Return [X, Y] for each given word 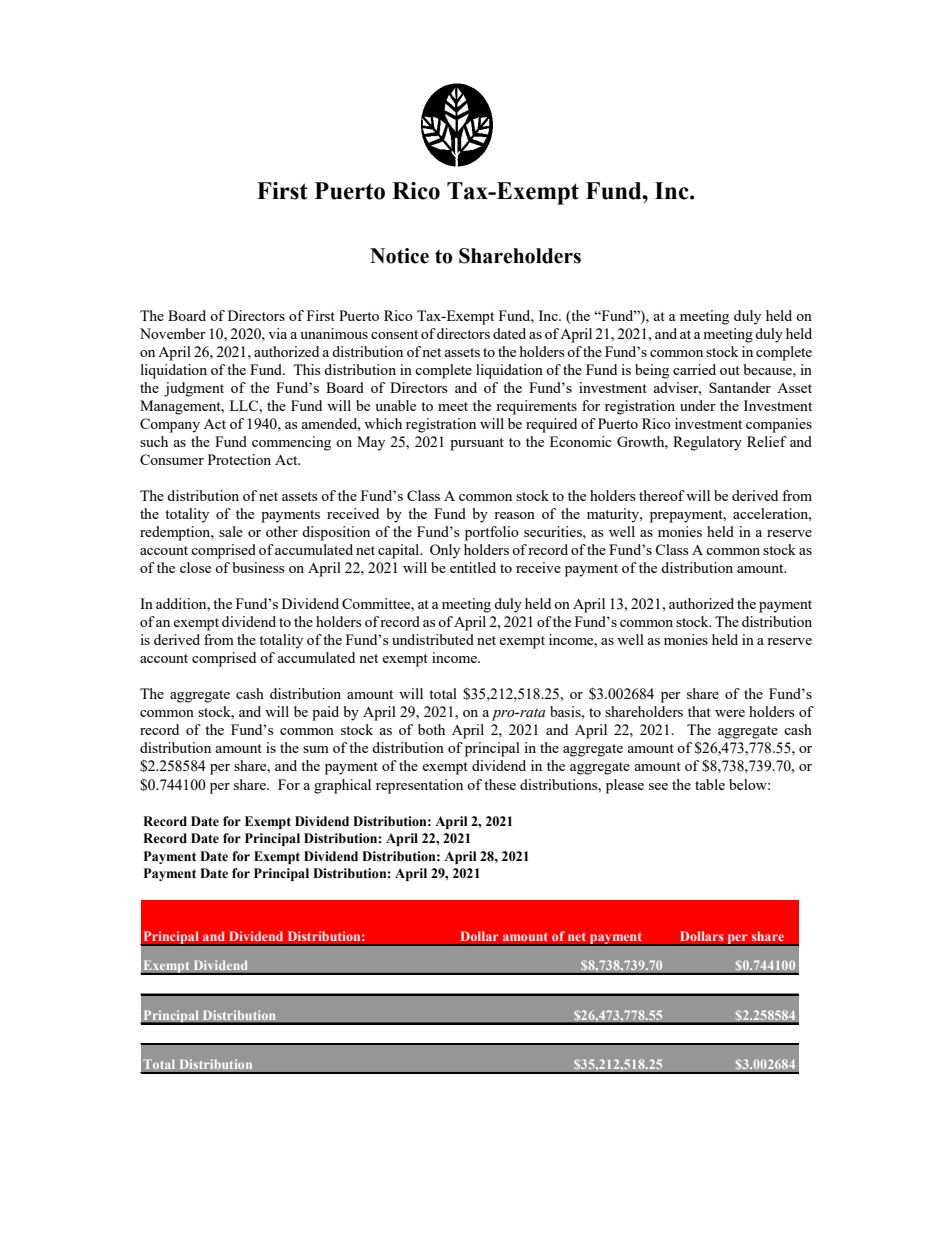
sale [231, 531]
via [277, 333]
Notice [399, 256]
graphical [342, 786]
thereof [662, 495]
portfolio [492, 533]
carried [694, 369]
